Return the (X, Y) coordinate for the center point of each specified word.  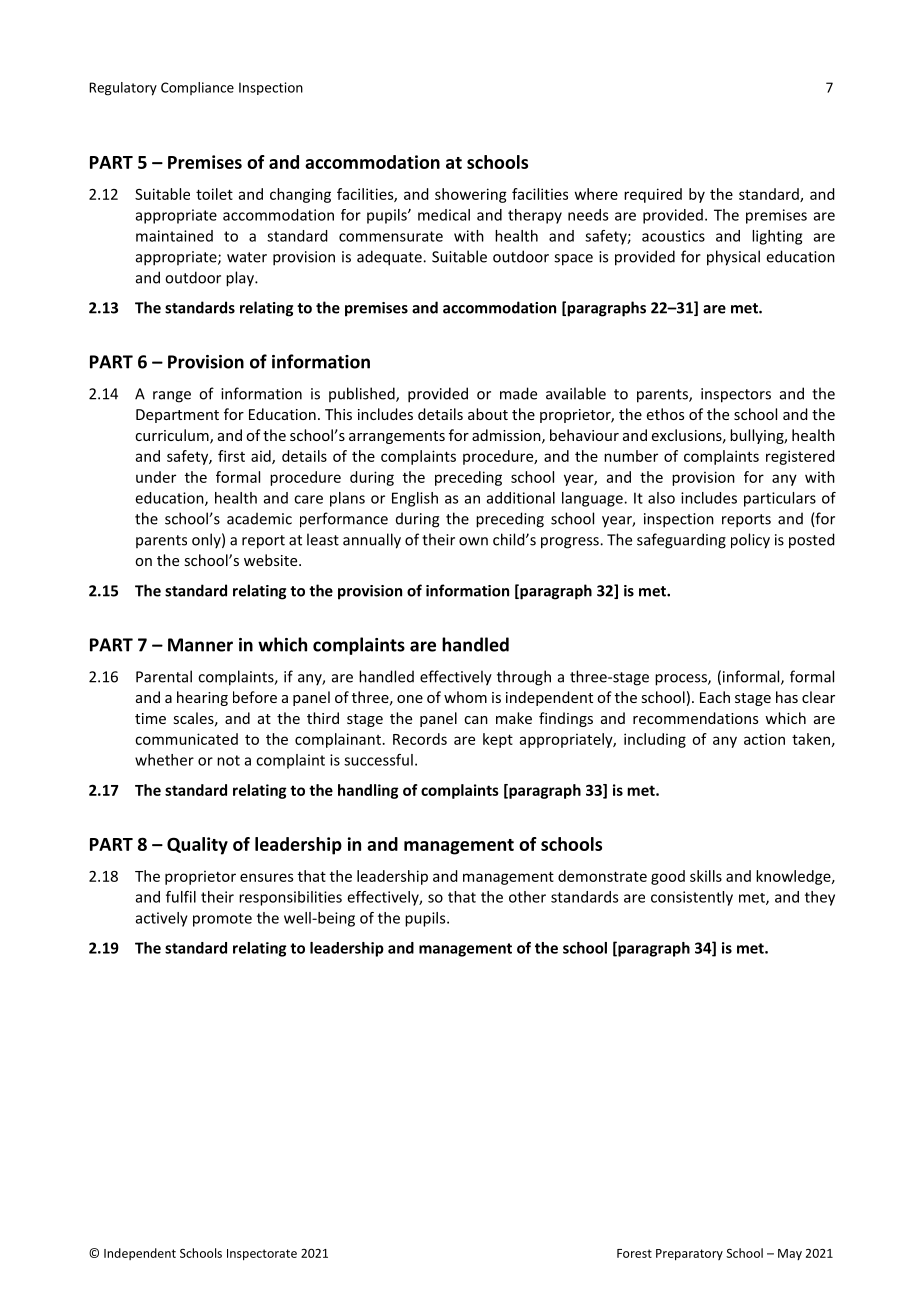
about (488, 414)
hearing (202, 698)
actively (162, 919)
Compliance (197, 88)
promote (222, 920)
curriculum (173, 436)
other (527, 897)
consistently (692, 898)
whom (465, 697)
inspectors (736, 395)
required (653, 195)
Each (715, 697)
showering (471, 195)
